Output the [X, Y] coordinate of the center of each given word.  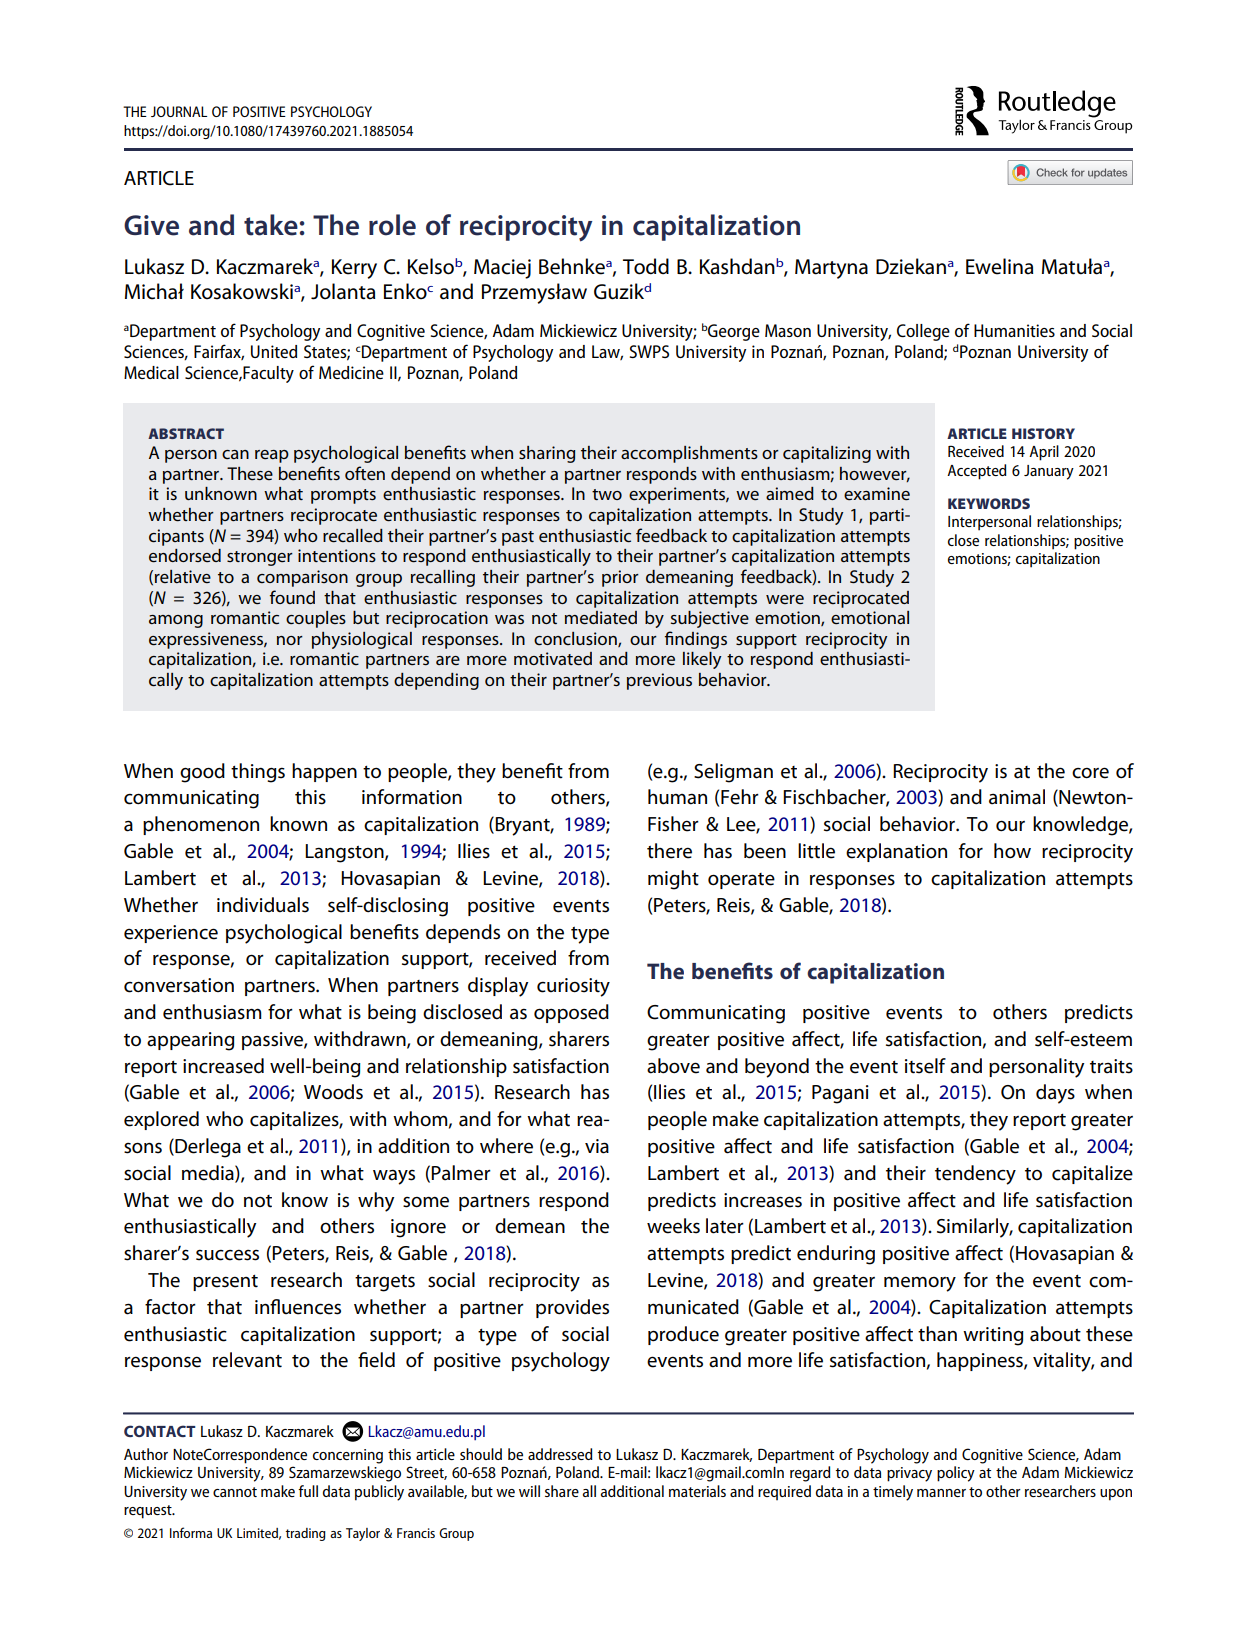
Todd [646, 266]
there [669, 851]
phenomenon [201, 825]
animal [1017, 797]
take [271, 225]
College [923, 332]
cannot [235, 1492]
